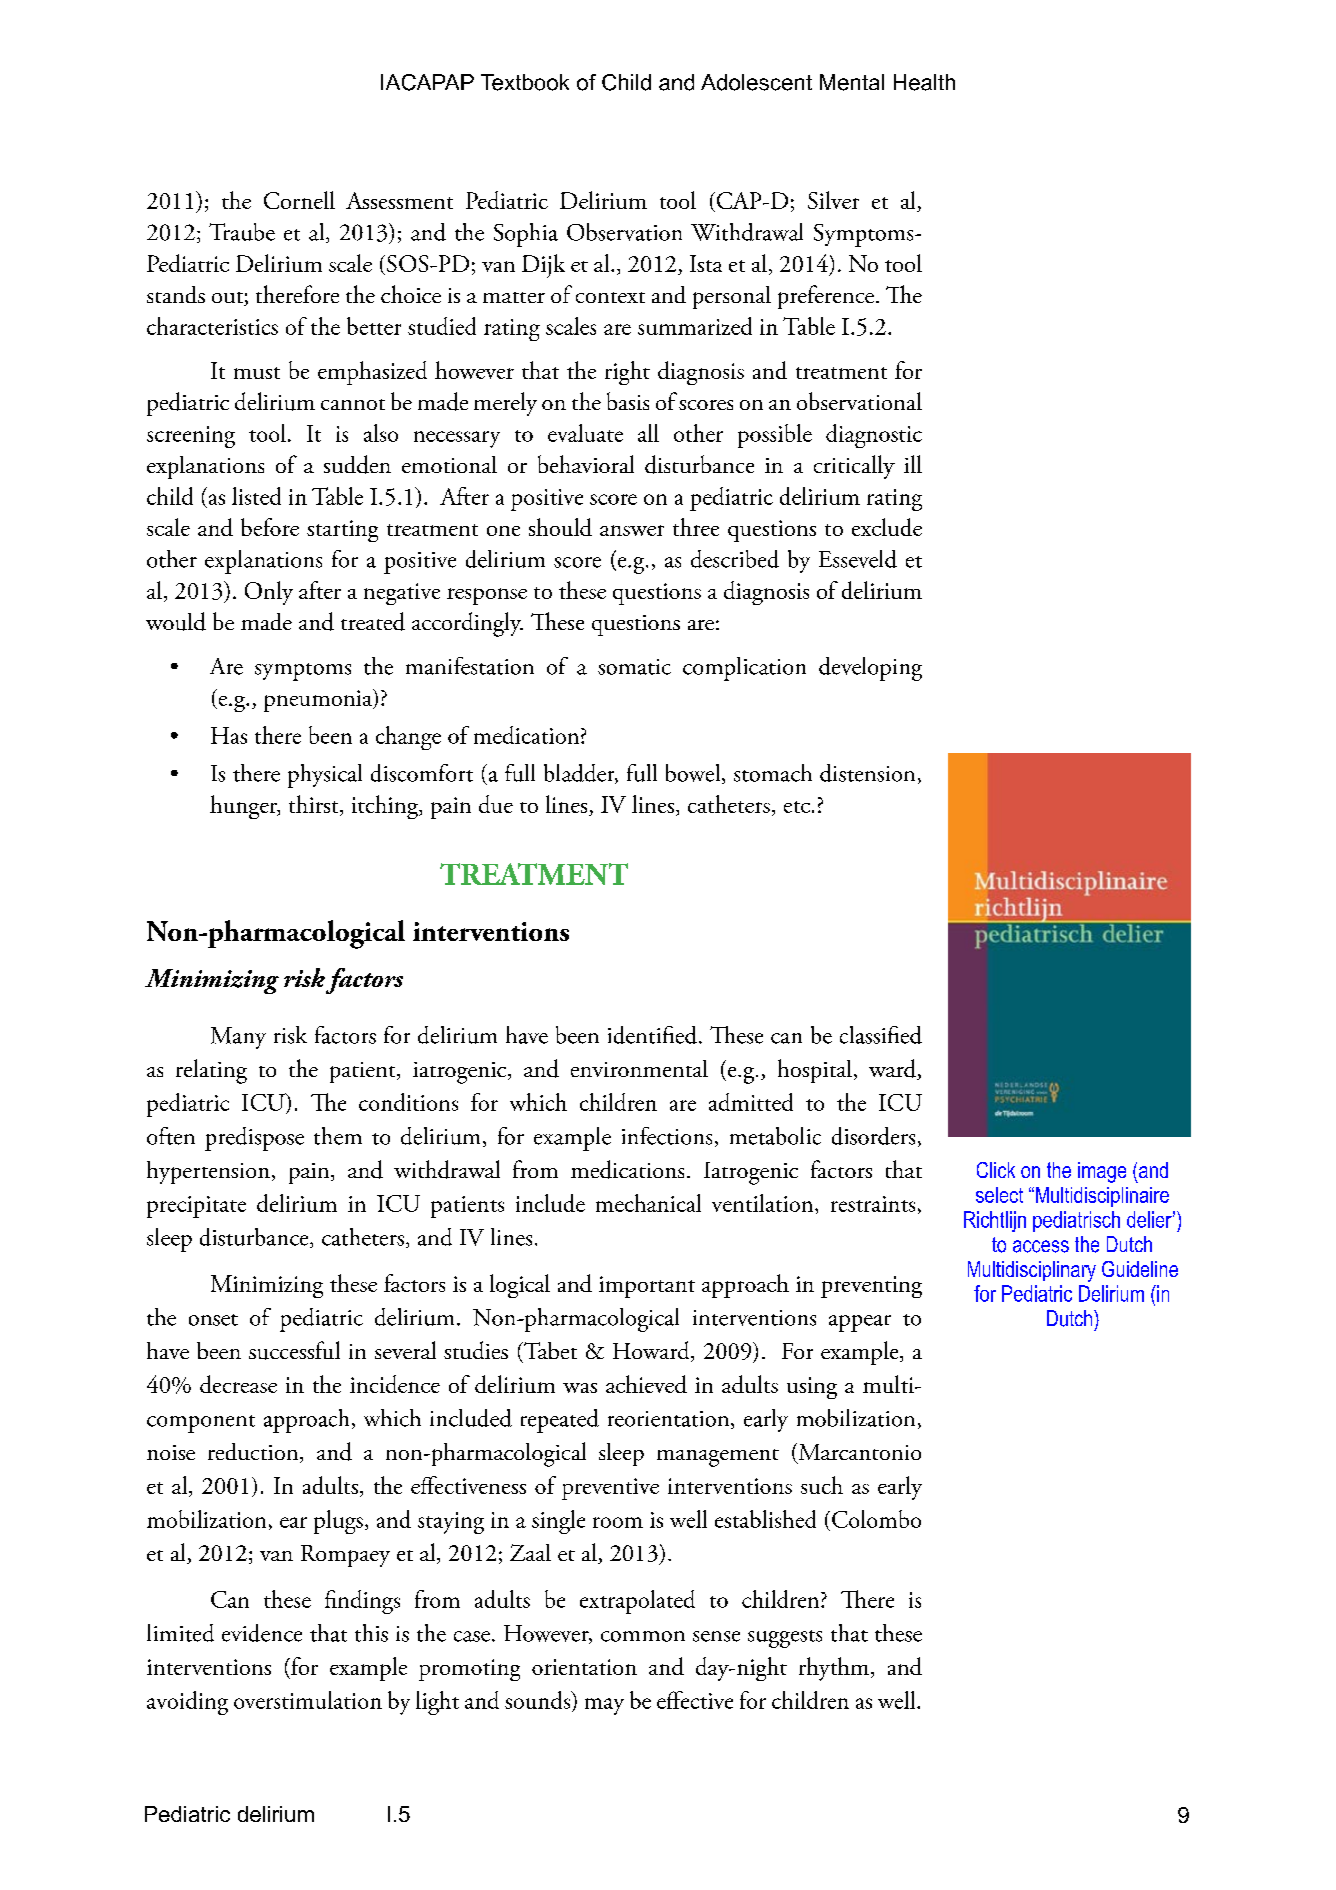  Describe the element at coordinates (634, 667) in the screenshot. I see `somatic` at that location.
